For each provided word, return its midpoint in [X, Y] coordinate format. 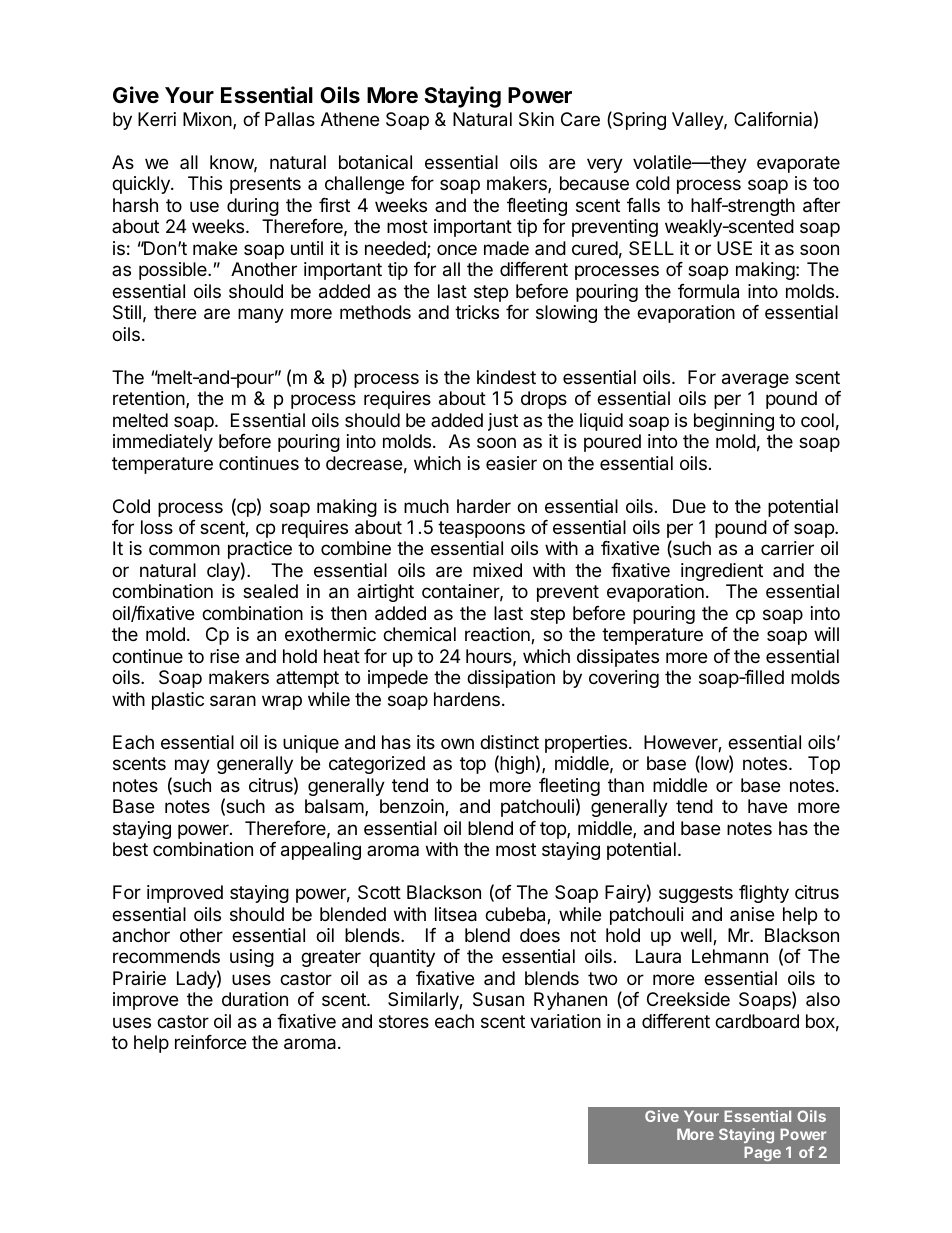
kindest [506, 377]
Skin [536, 119]
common [184, 549]
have [767, 806]
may [192, 766]
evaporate [798, 164]
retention [149, 398]
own [457, 743]
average [755, 380]
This [205, 183]
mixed [497, 570]
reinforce [210, 1042]
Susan [498, 999]
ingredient [722, 572]
